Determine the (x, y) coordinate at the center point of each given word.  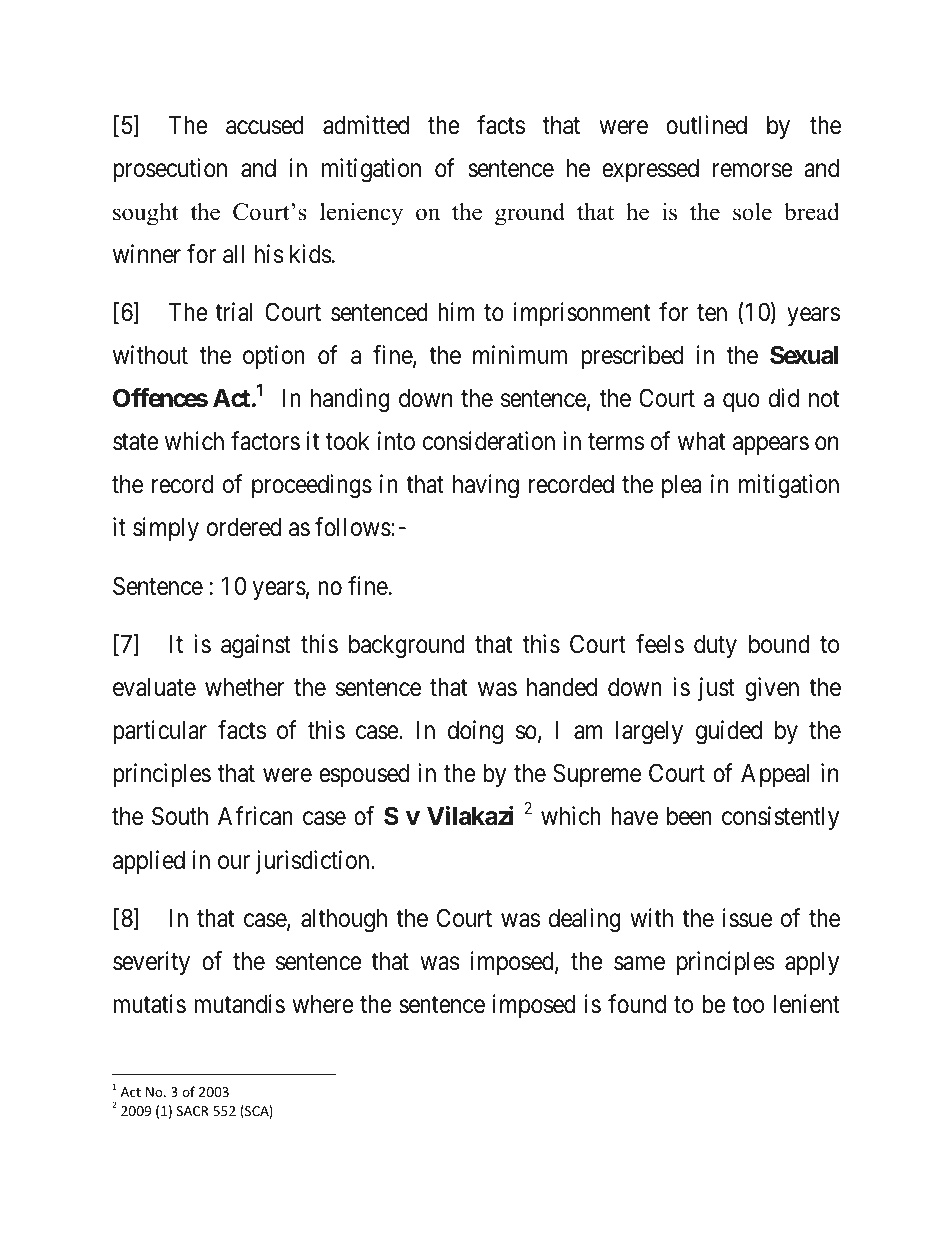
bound (779, 644)
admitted (366, 125)
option (274, 357)
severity (151, 963)
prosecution (170, 170)
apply (812, 963)
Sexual (804, 355)
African (255, 816)
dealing (585, 920)
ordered (244, 527)
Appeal (775, 775)
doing (475, 732)
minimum (520, 354)
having (486, 486)
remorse (753, 171)
